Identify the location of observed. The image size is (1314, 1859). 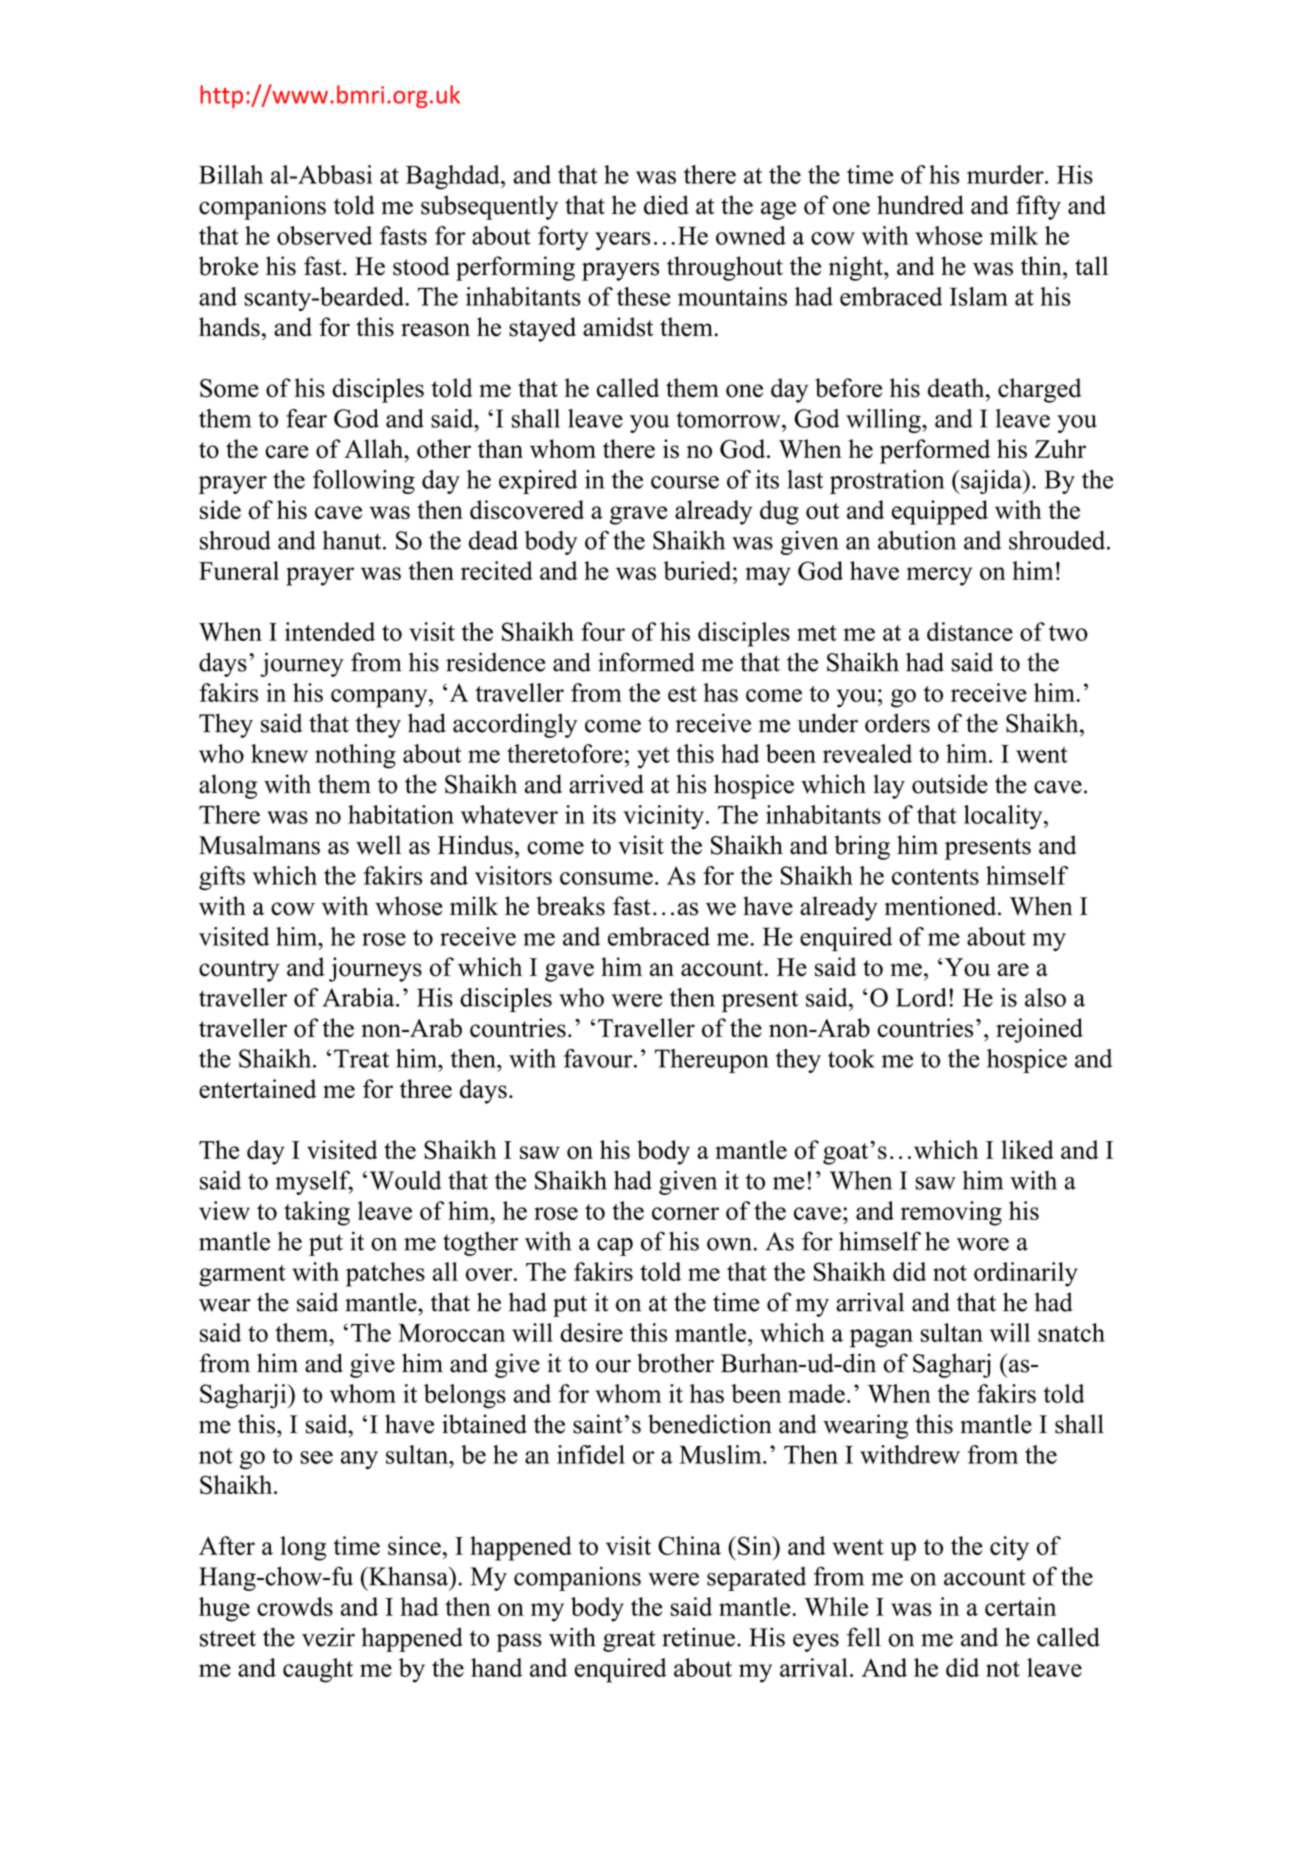
(324, 235).
